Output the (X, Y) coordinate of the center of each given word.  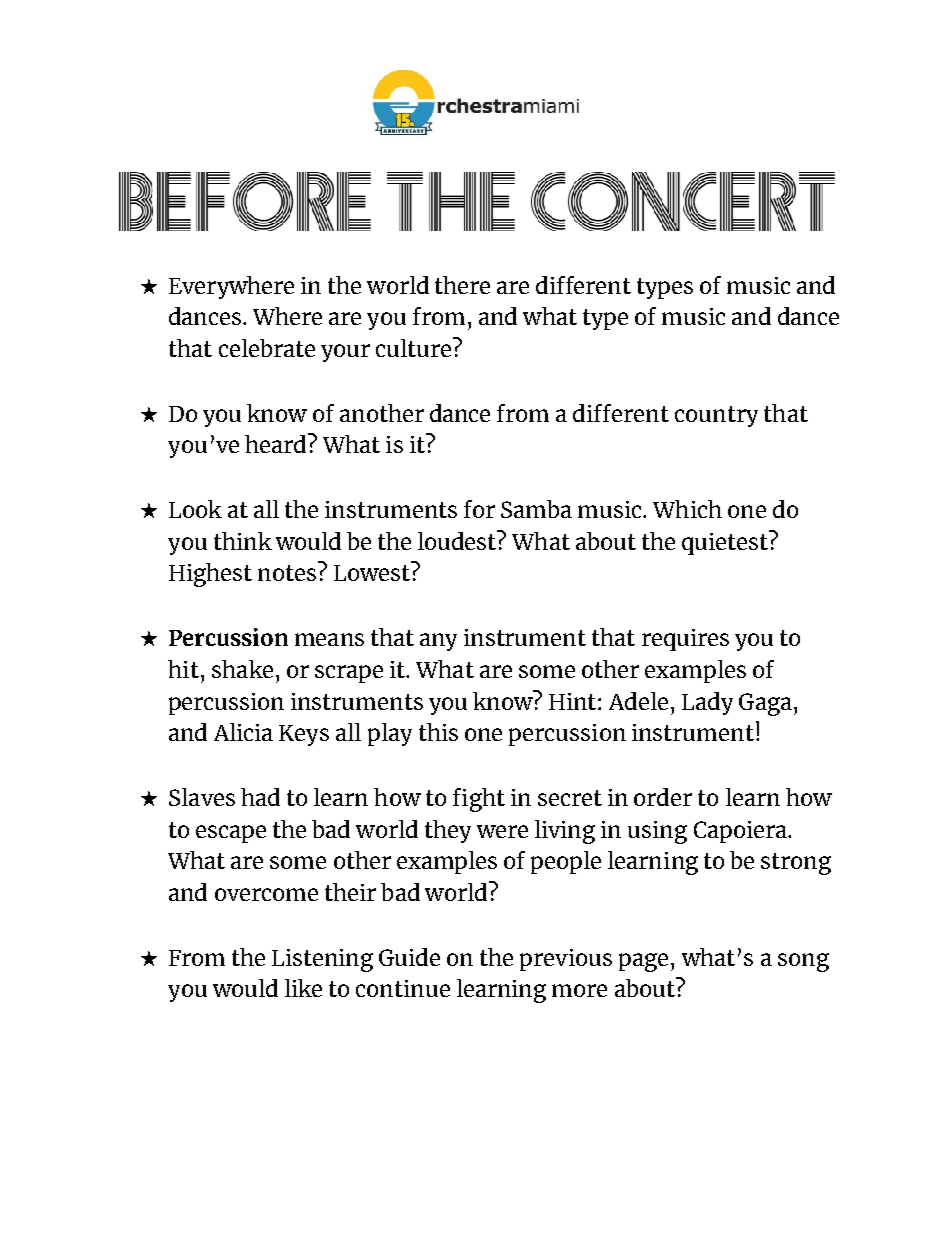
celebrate (267, 348)
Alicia (243, 732)
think (243, 541)
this (438, 732)
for (479, 509)
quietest (726, 542)
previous (566, 960)
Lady (707, 703)
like (303, 988)
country (716, 416)
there (462, 285)
